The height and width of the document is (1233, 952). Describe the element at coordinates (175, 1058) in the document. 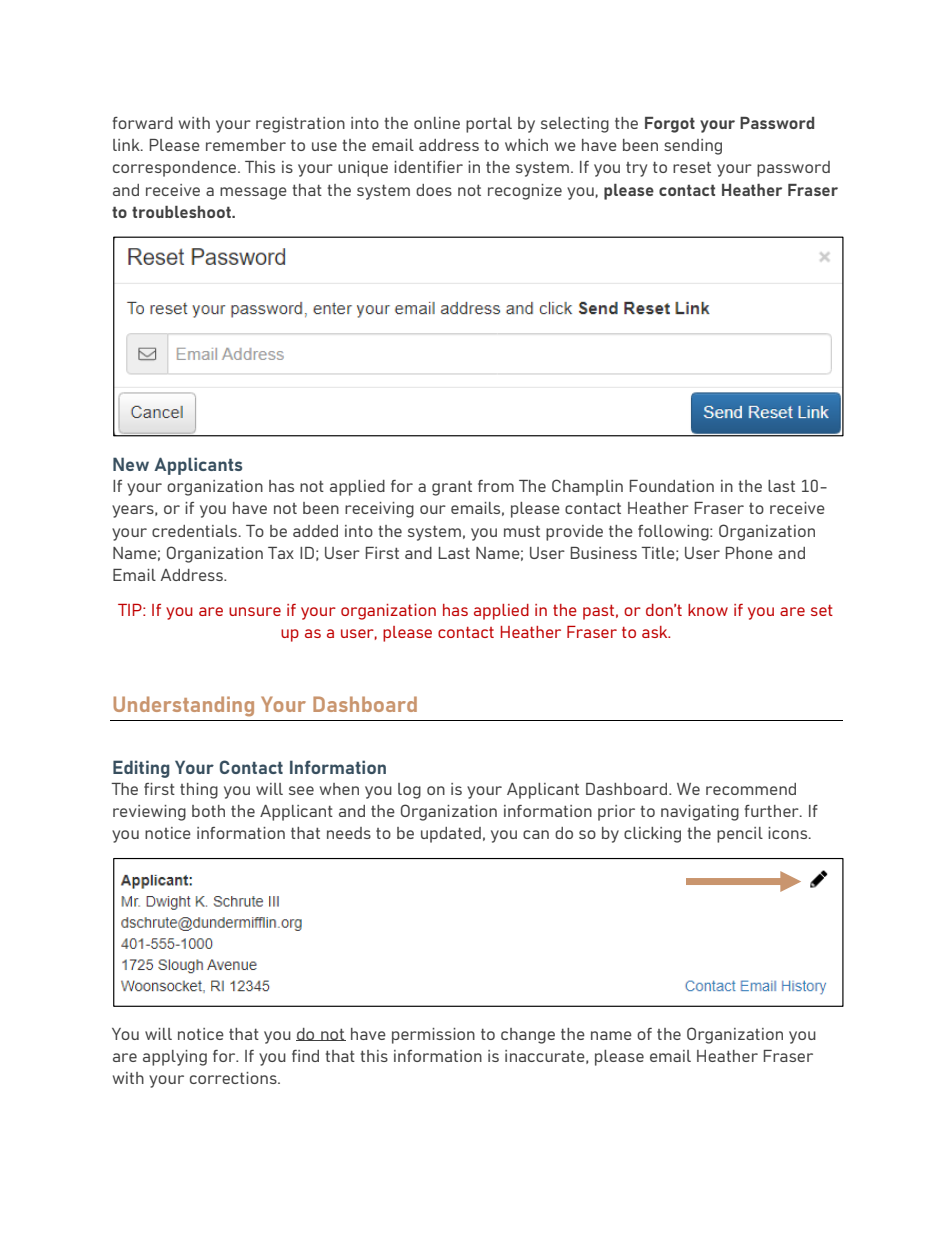

I see `applying` at that location.
